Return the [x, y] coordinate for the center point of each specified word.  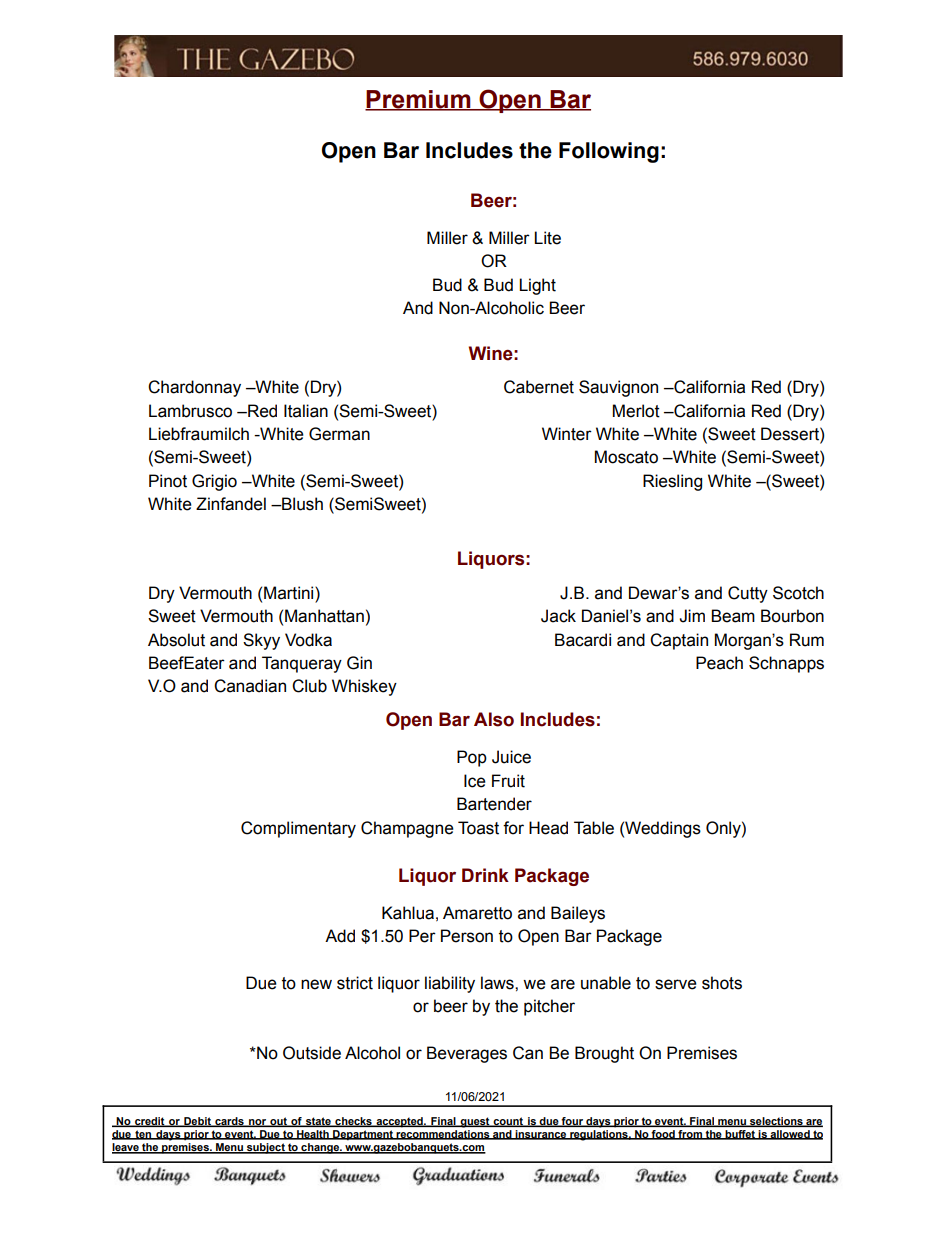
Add [340, 936]
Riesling [672, 482]
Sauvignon [618, 388]
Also [494, 719]
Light [537, 286]
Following [609, 152]
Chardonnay [194, 388]
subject [266, 1148]
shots [722, 983]
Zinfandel [231, 504]
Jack [558, 616]
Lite [547, 238]
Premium [419, 100]
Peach [719, 663]
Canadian [250, 686]
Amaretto [477, 913]
